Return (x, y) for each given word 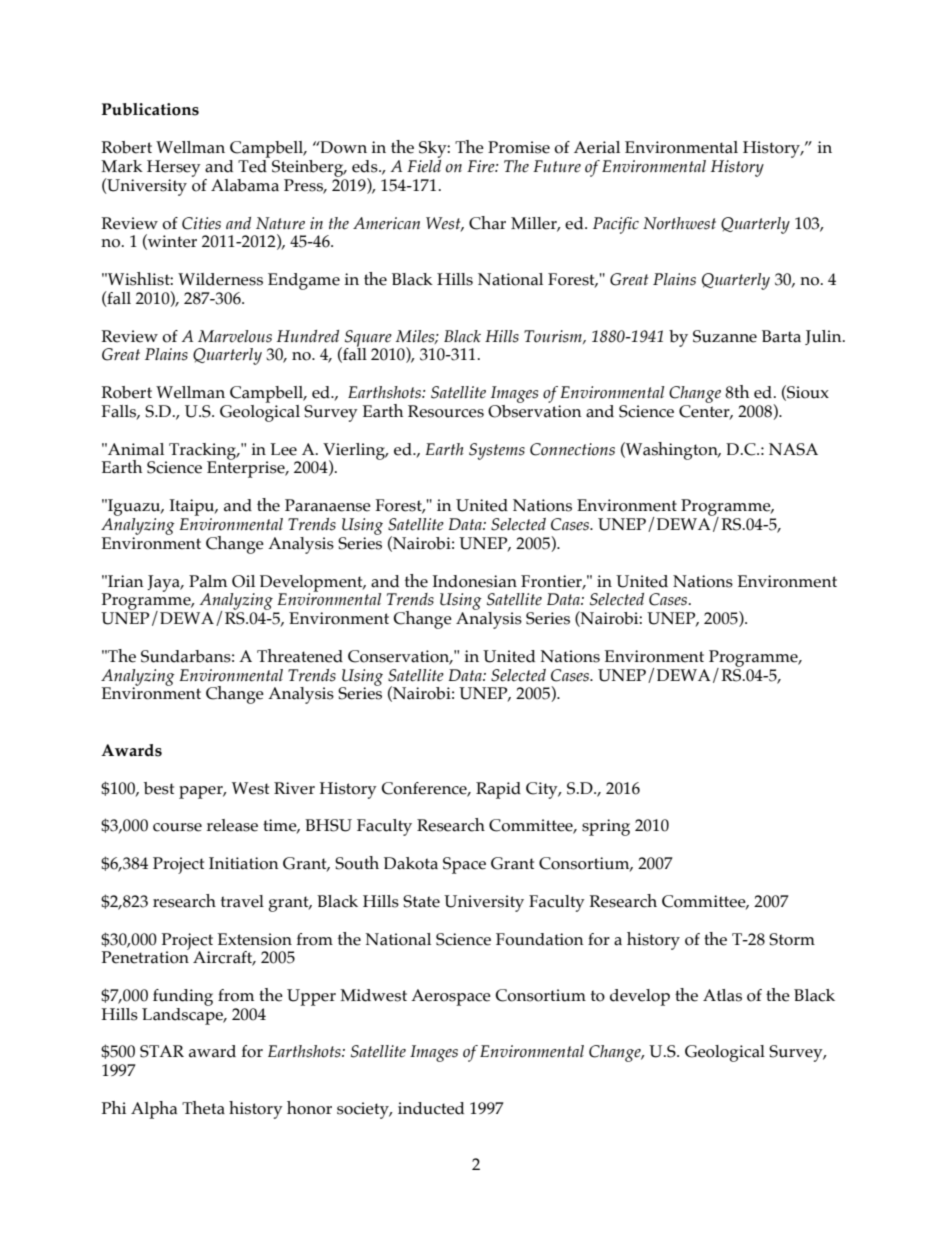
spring (606, 827)
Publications (150, 109)
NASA (793, 449)
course (177, 827)
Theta (203, 1108)
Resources (446, 411)
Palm (208, 581)
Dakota (411, 863)
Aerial (597, 147)
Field (424, 164)
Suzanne (725, 336)
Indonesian (475, 581)
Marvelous (235, 336)
